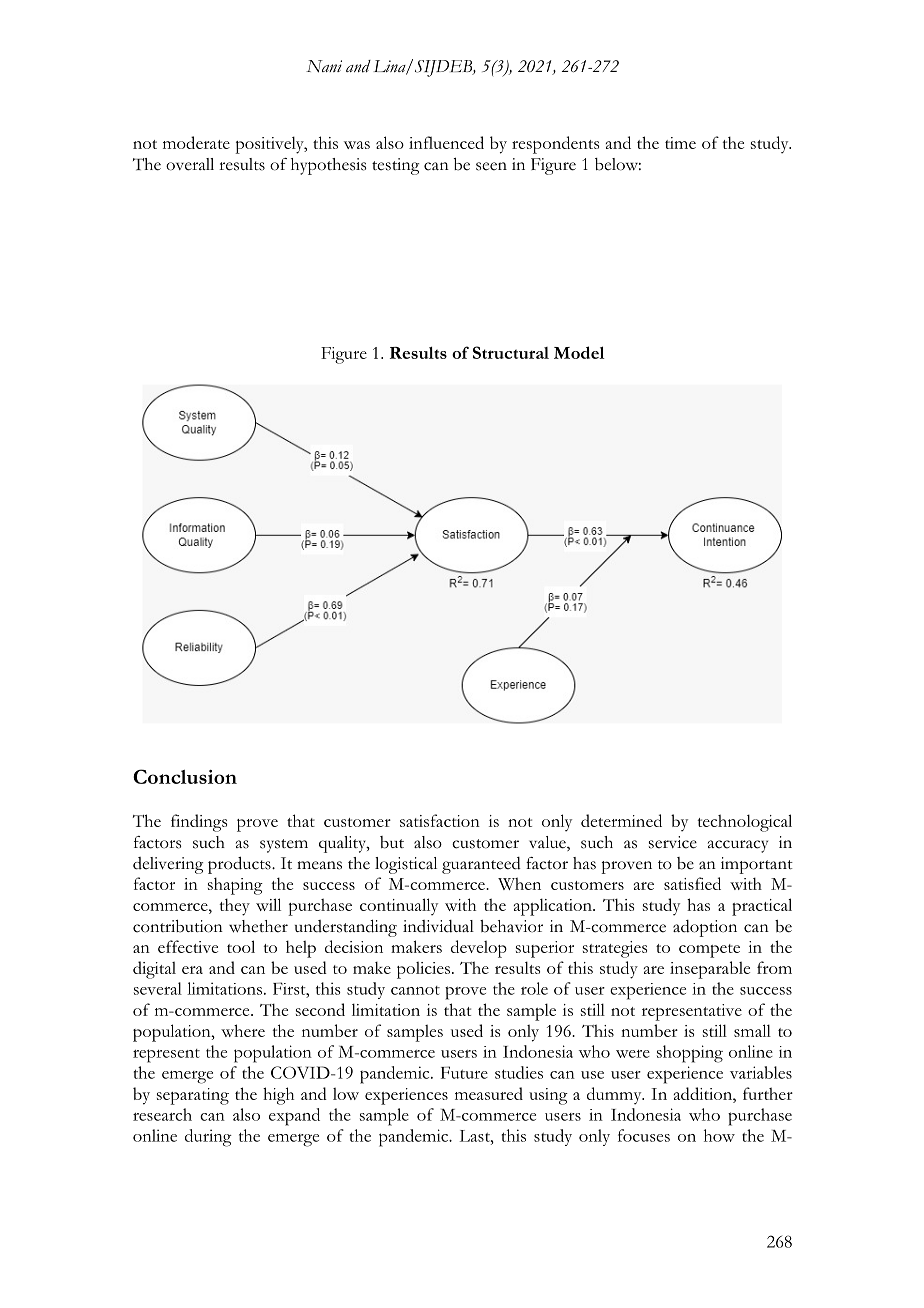 The height and width of the screenshot is (1308, 924). I want to click on separating, so click(193, 1096).
